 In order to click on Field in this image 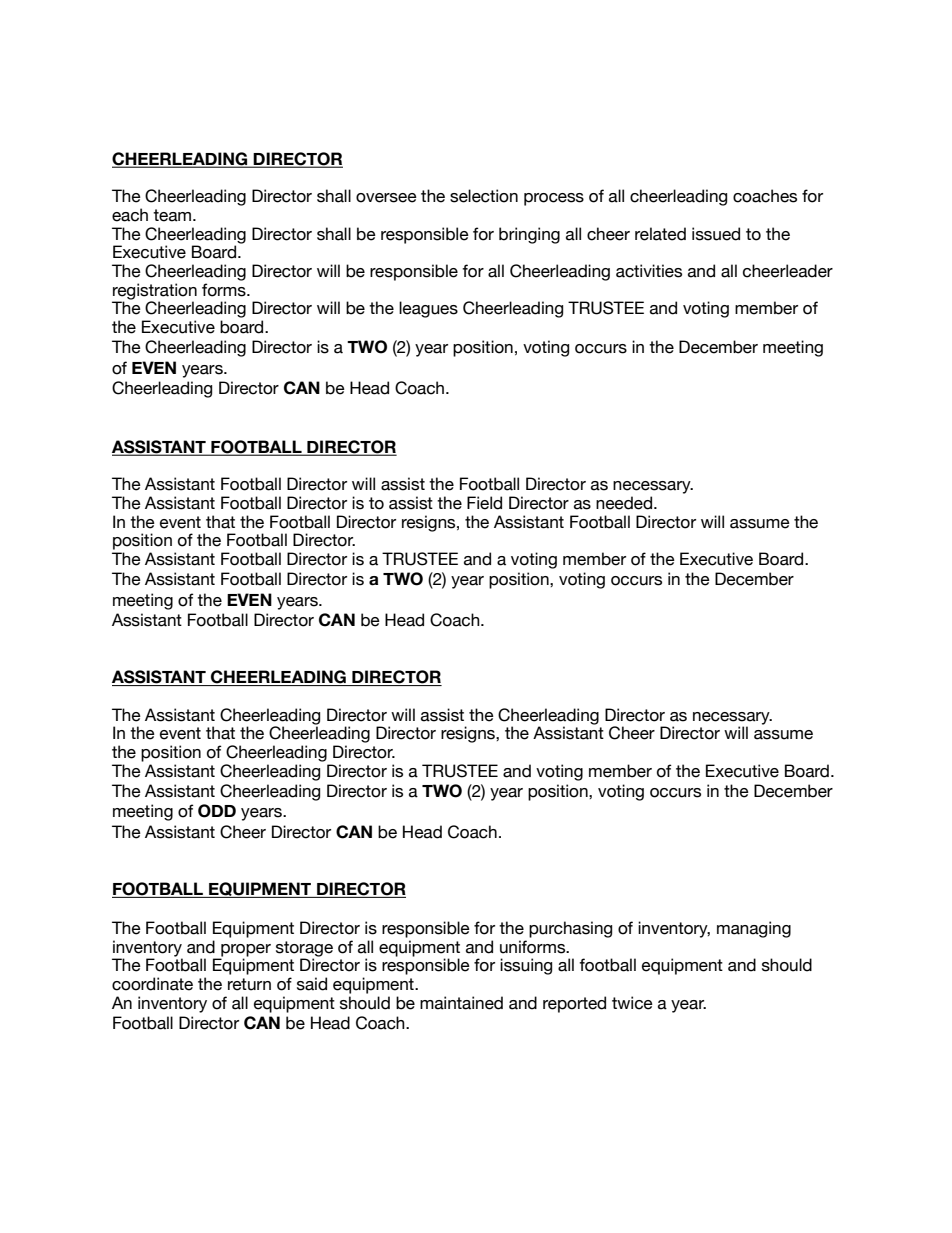, I will do `click(484, 503)`.
